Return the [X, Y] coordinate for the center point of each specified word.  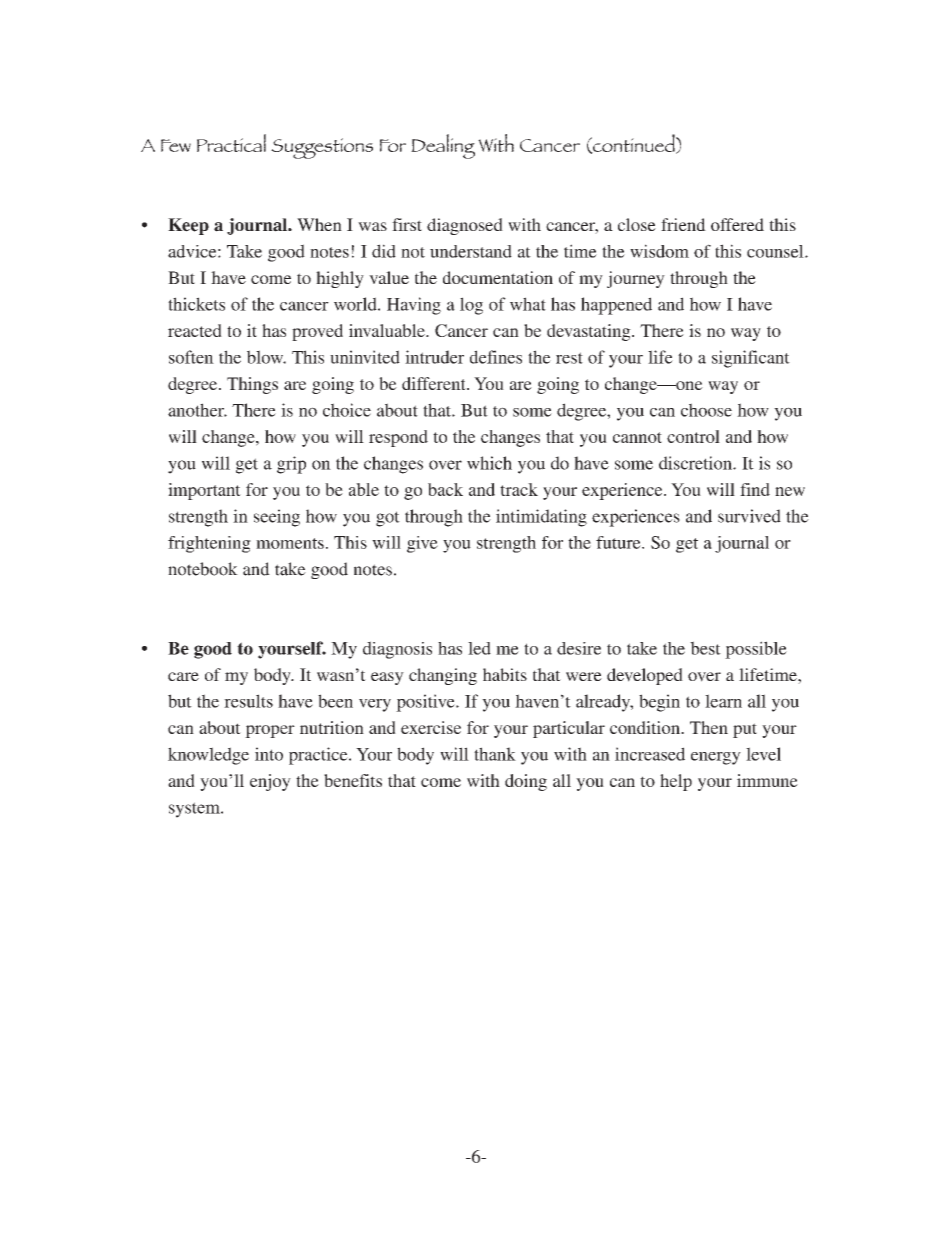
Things [252, 385]
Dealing [443, 146]
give [422, 544]
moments [290, 543]
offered [737, 224]
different [435, 383]
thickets [196, 304]
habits [505, 674]
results [248, 701]
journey [636, 279]
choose [706, 410]
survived [749, 516]
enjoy [270, 782]
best [705, 648]
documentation [498, 277]
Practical [231, 143]
